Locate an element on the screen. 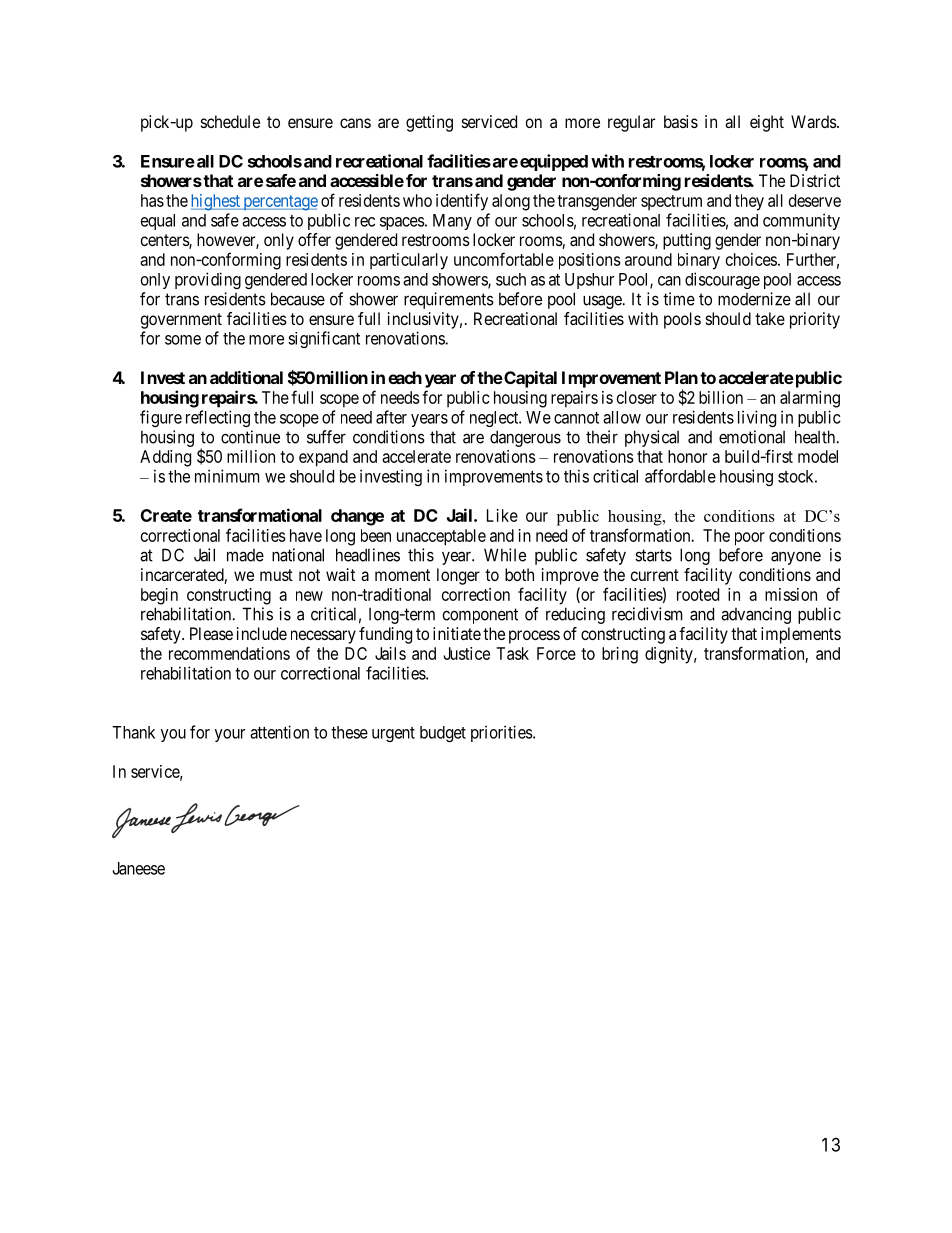  eight is located at coordinates (767, 123).
